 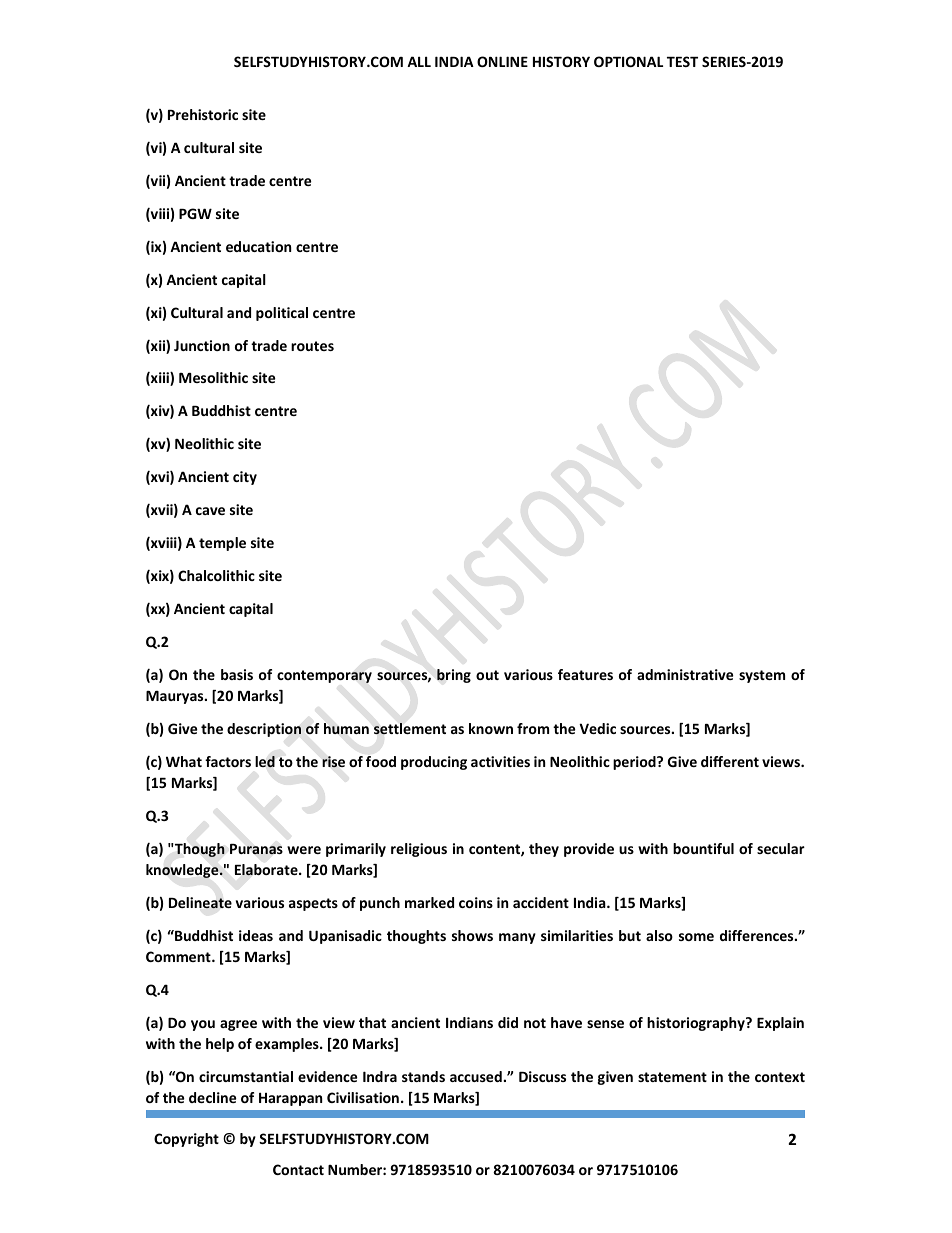 I want to click on different, so click(x=730, y=761).
